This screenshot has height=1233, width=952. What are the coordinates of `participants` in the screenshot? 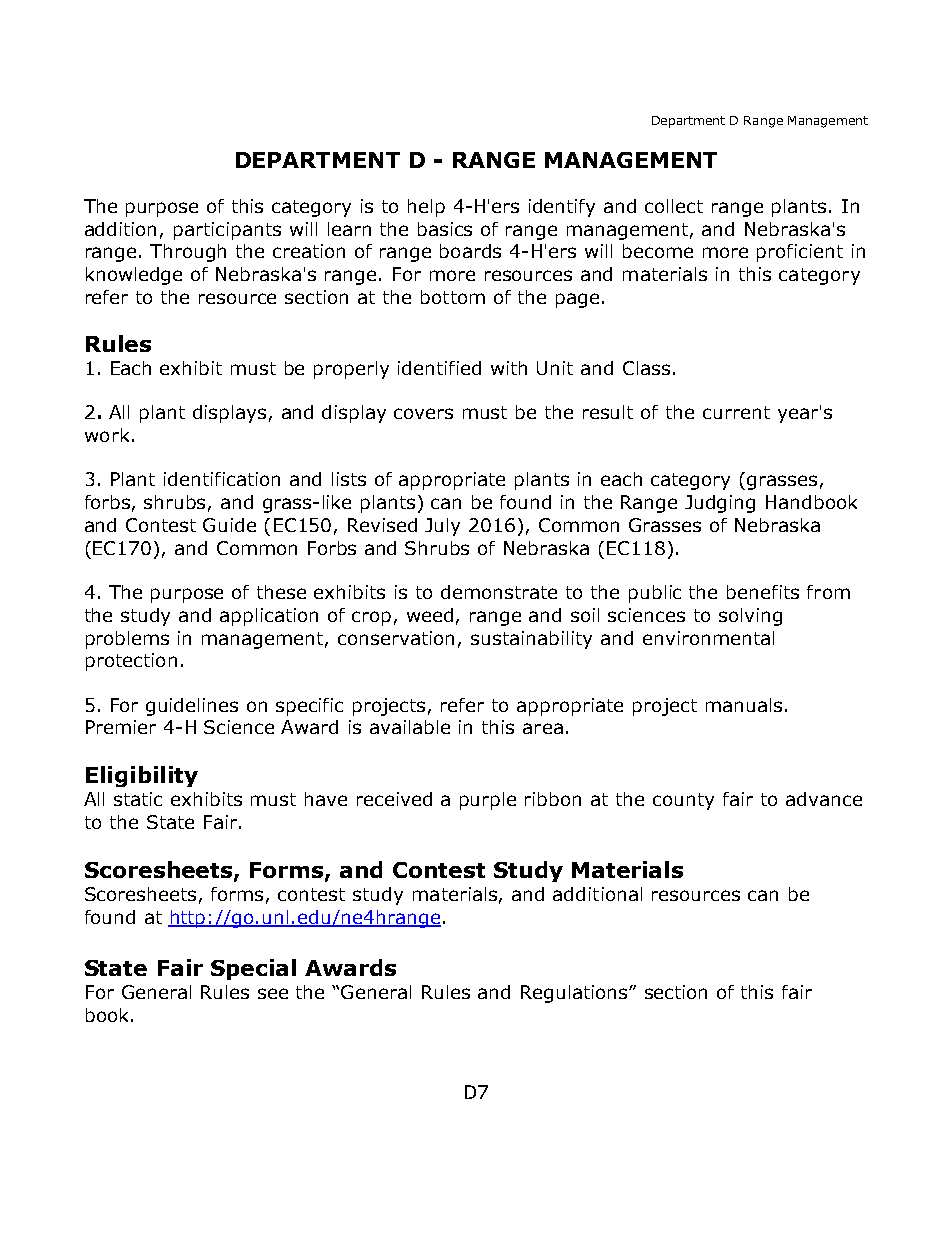 It's located at (227, 231).
